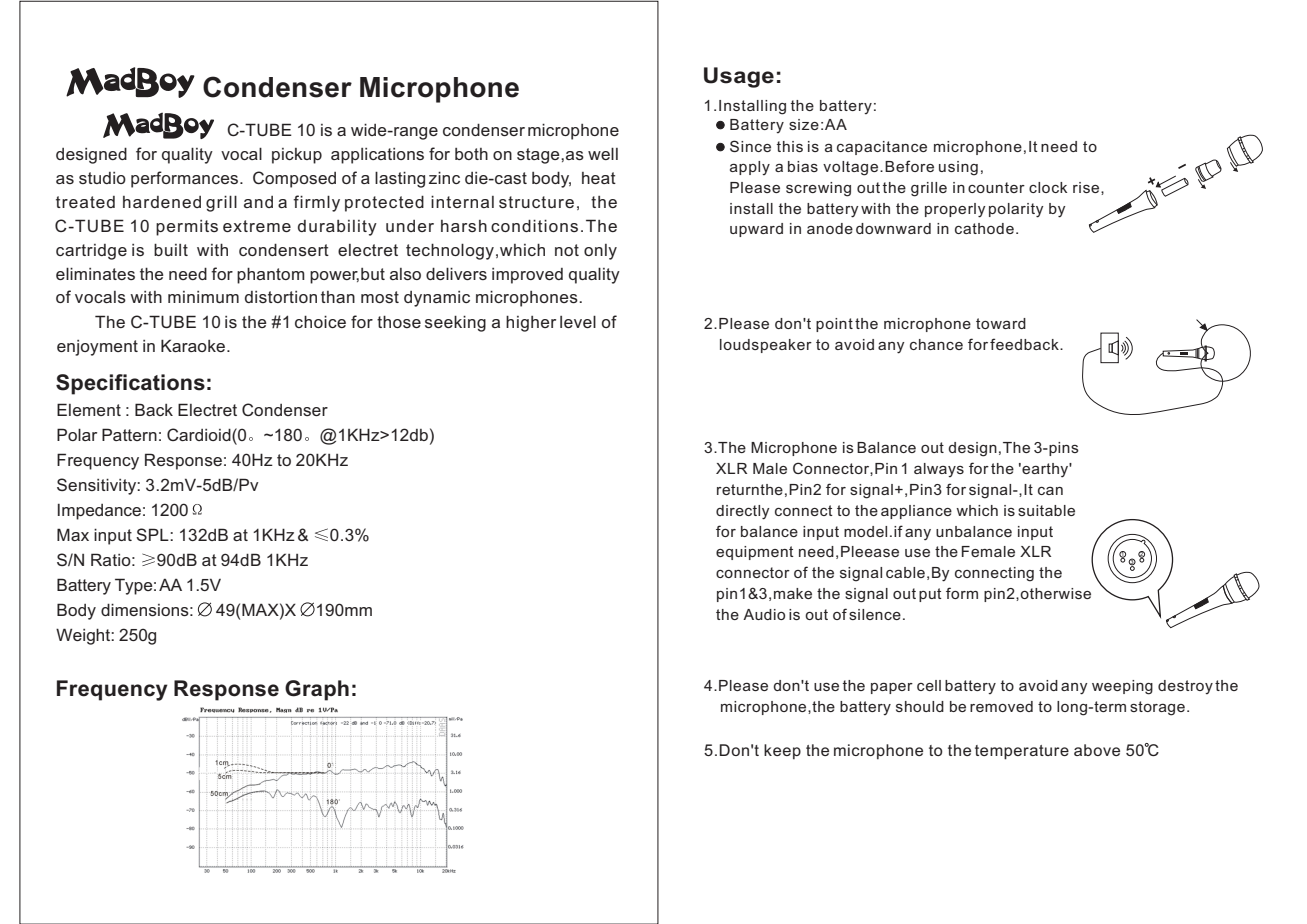  I want to click on Graph, so click(317, 690).
